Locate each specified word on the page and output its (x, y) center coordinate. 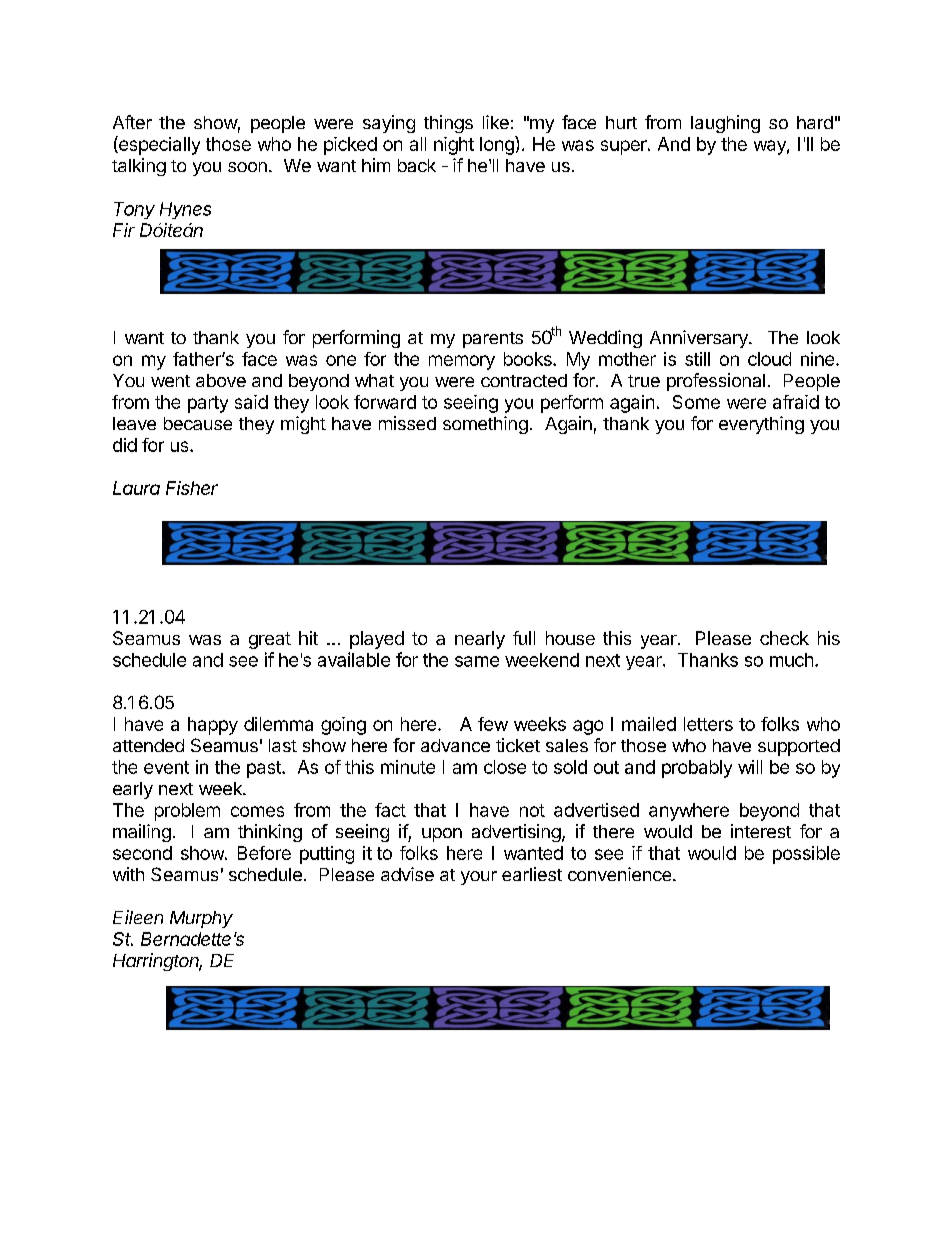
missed (407, 423)
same (477, 661)
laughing (725, 124)
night (454, 146)
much (791, 660)
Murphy (201, 919)
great (270, 640)
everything (761, 425)
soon (247, 167)
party (208, 404)
